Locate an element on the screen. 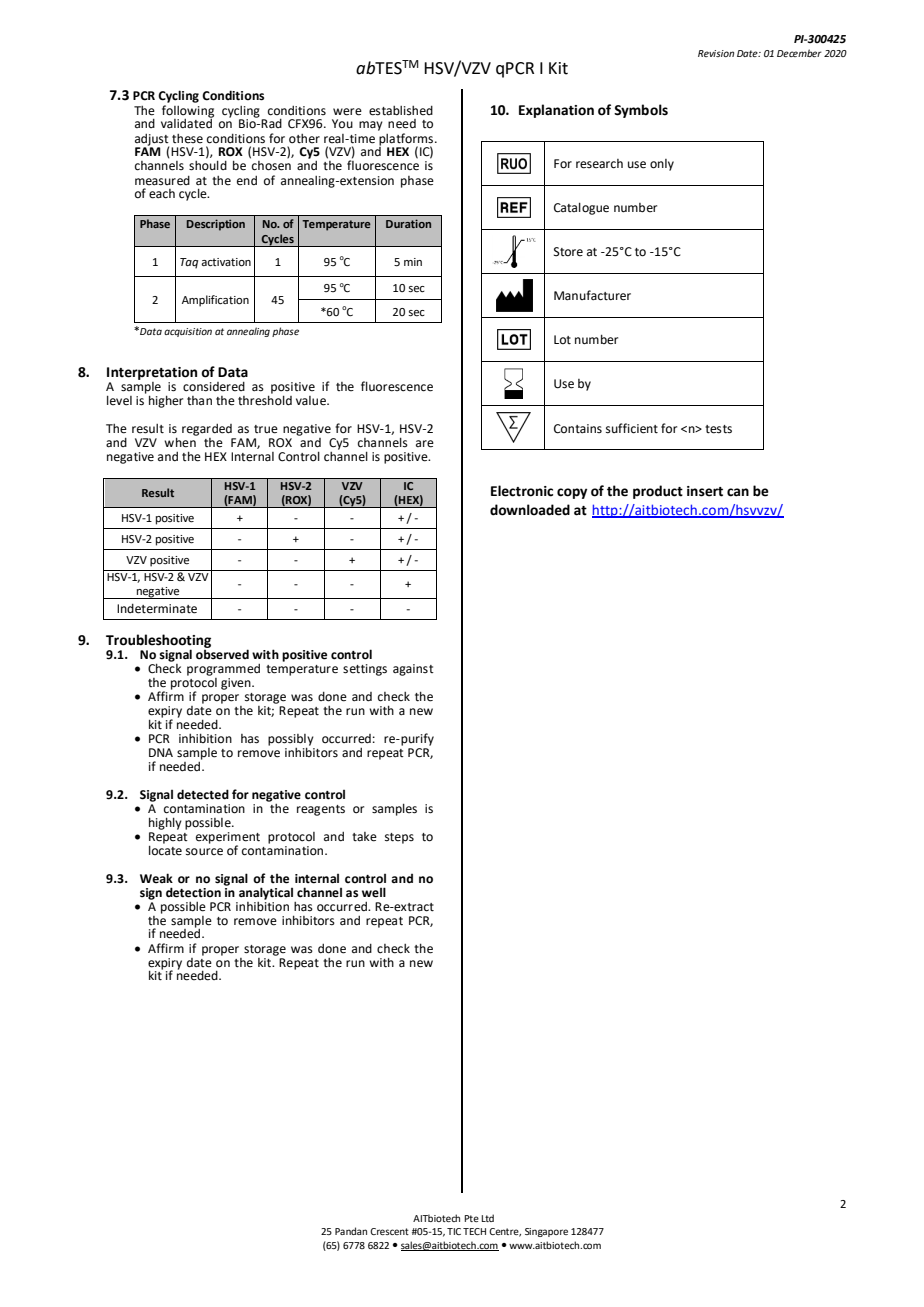 Image resolution: width=924 pixels, height=1307 pixels. established is located at coordinates (401, 111).
